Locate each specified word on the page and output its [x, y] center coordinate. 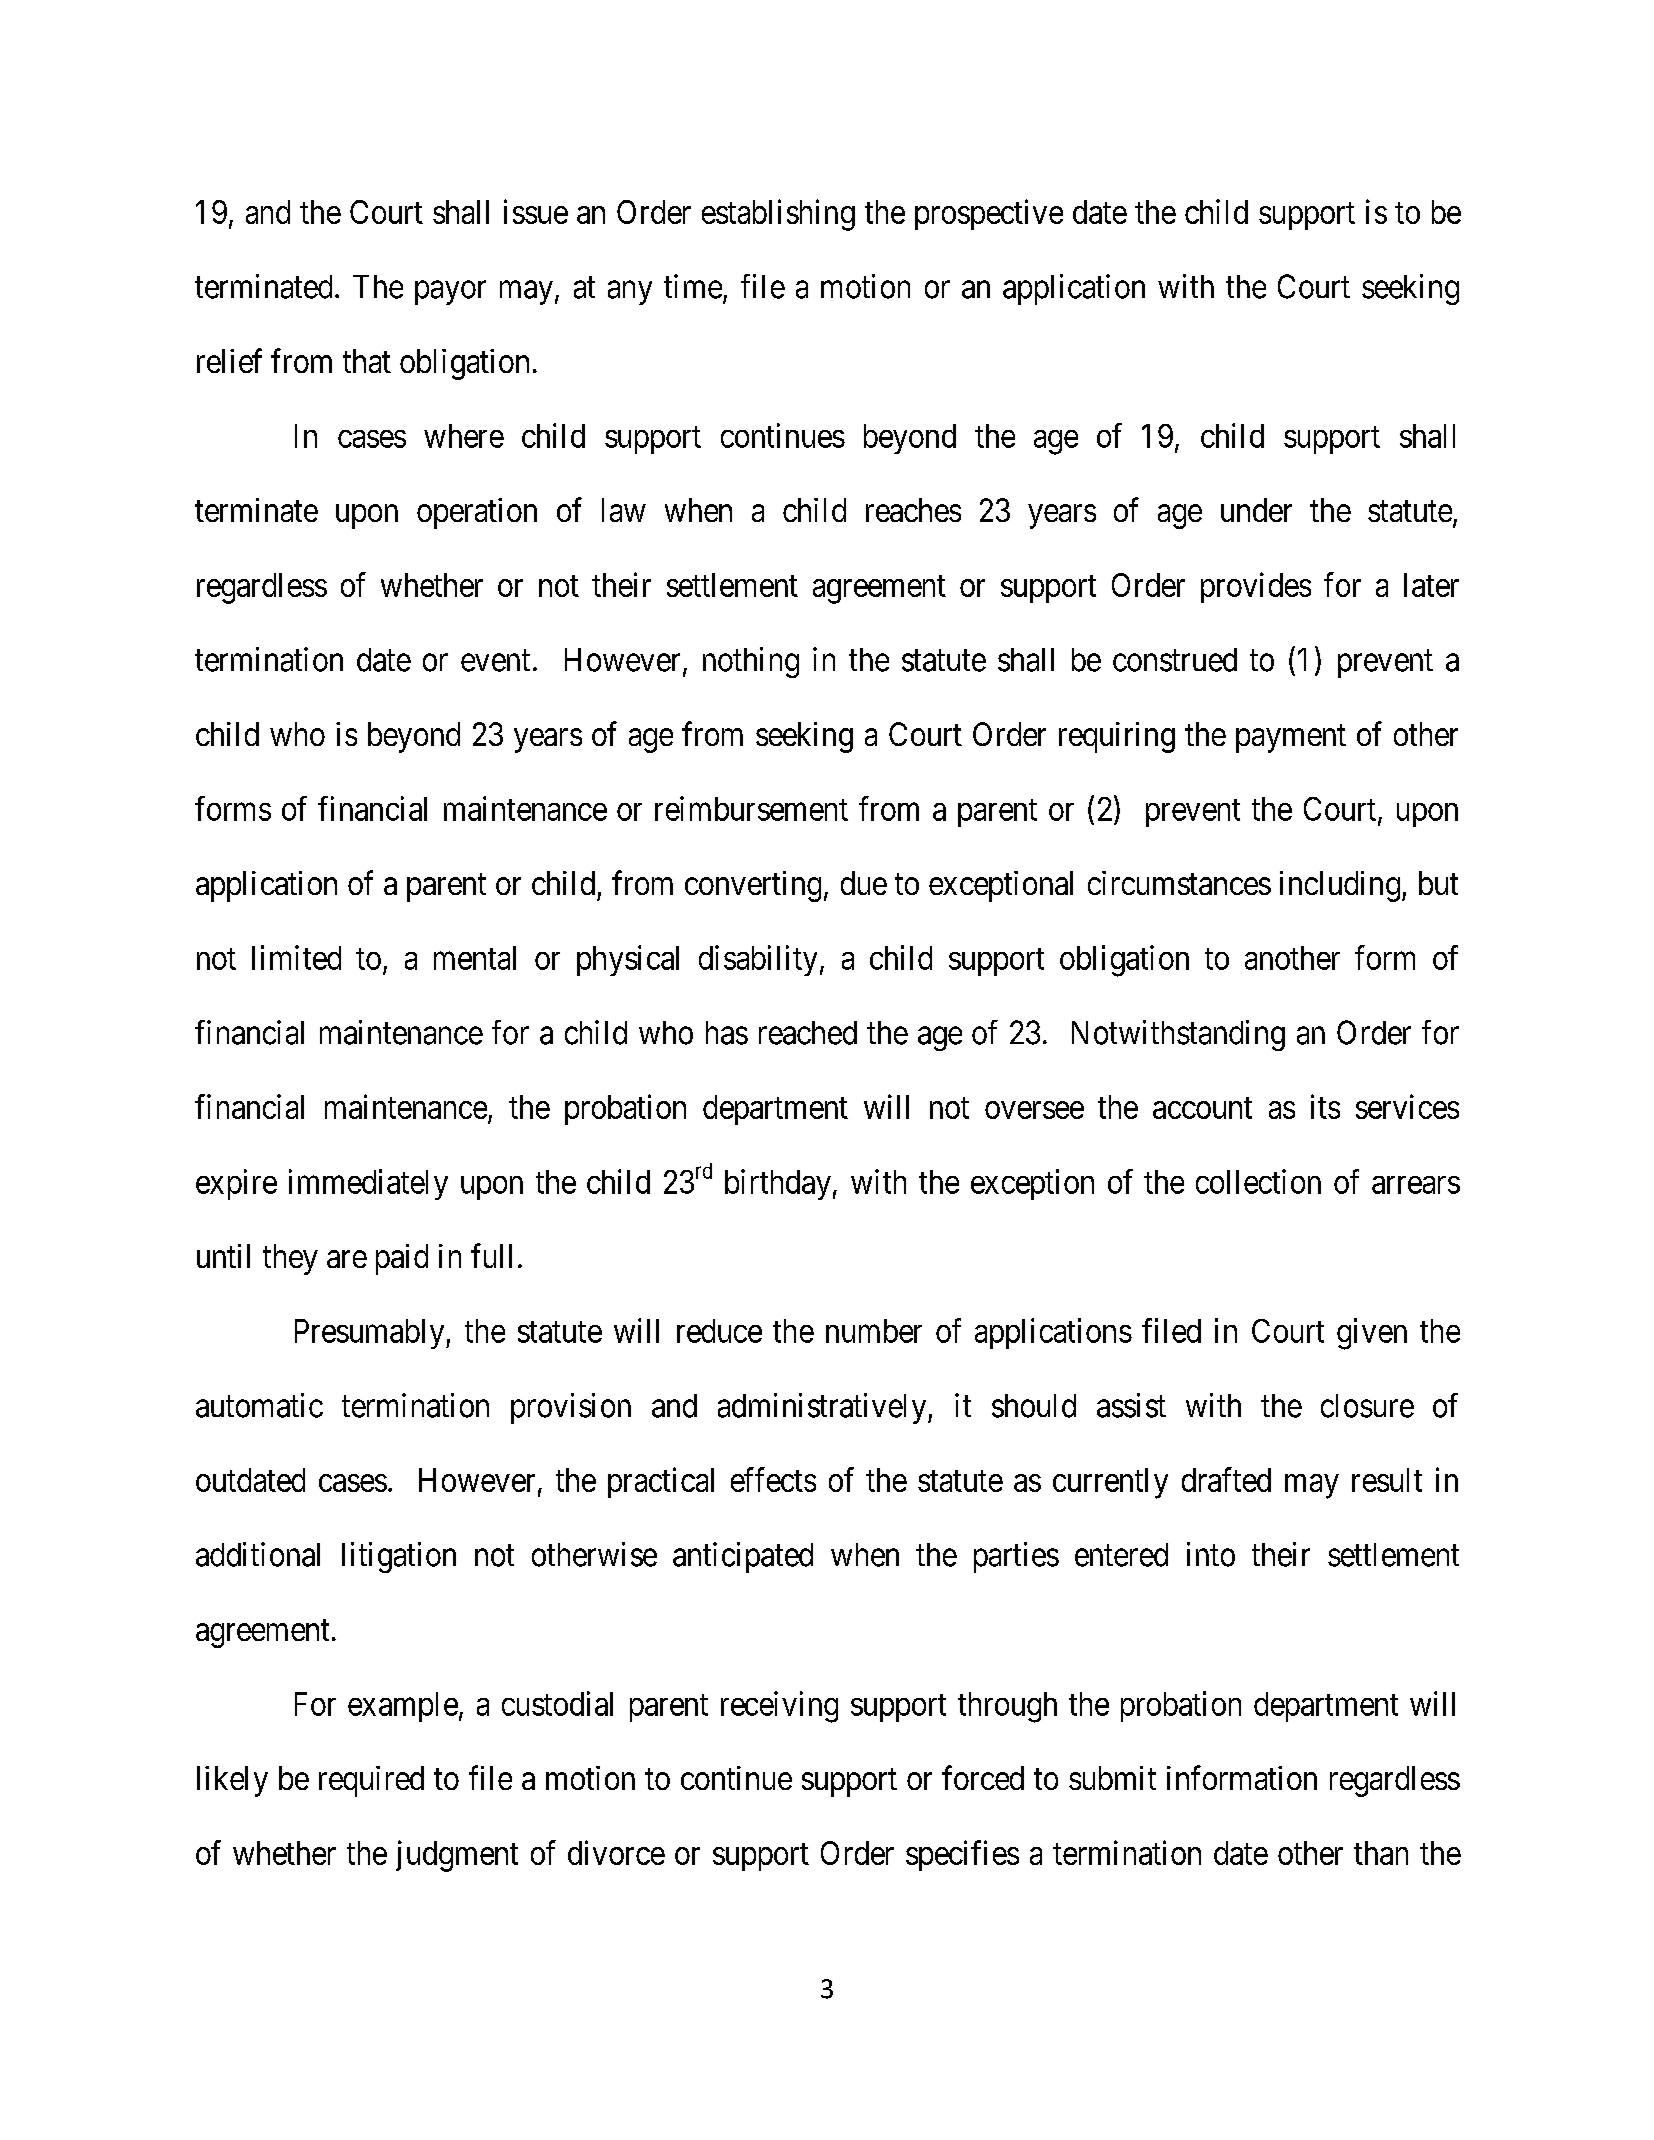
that [367, 361]
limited [296, 957]
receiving [779, 1707]
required [371, 1781]
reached [808, 1033]
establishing [778, 215]
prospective [989, 214]
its [1325, 1106]
